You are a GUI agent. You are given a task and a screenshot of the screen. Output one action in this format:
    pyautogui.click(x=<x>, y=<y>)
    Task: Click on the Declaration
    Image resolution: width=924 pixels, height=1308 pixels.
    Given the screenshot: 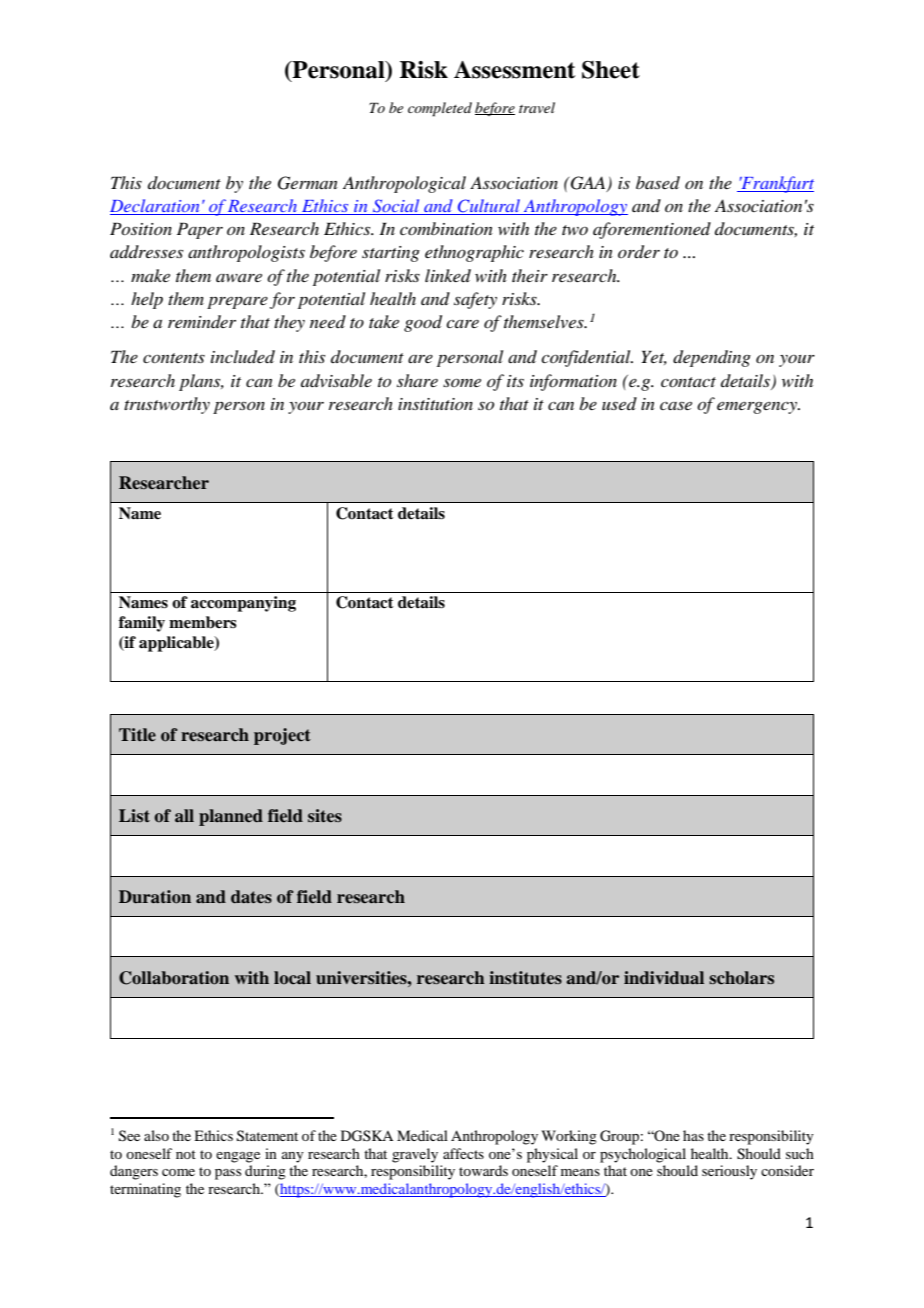 What is the action you would take?
    pyautogui.click(x=156, y=207)
